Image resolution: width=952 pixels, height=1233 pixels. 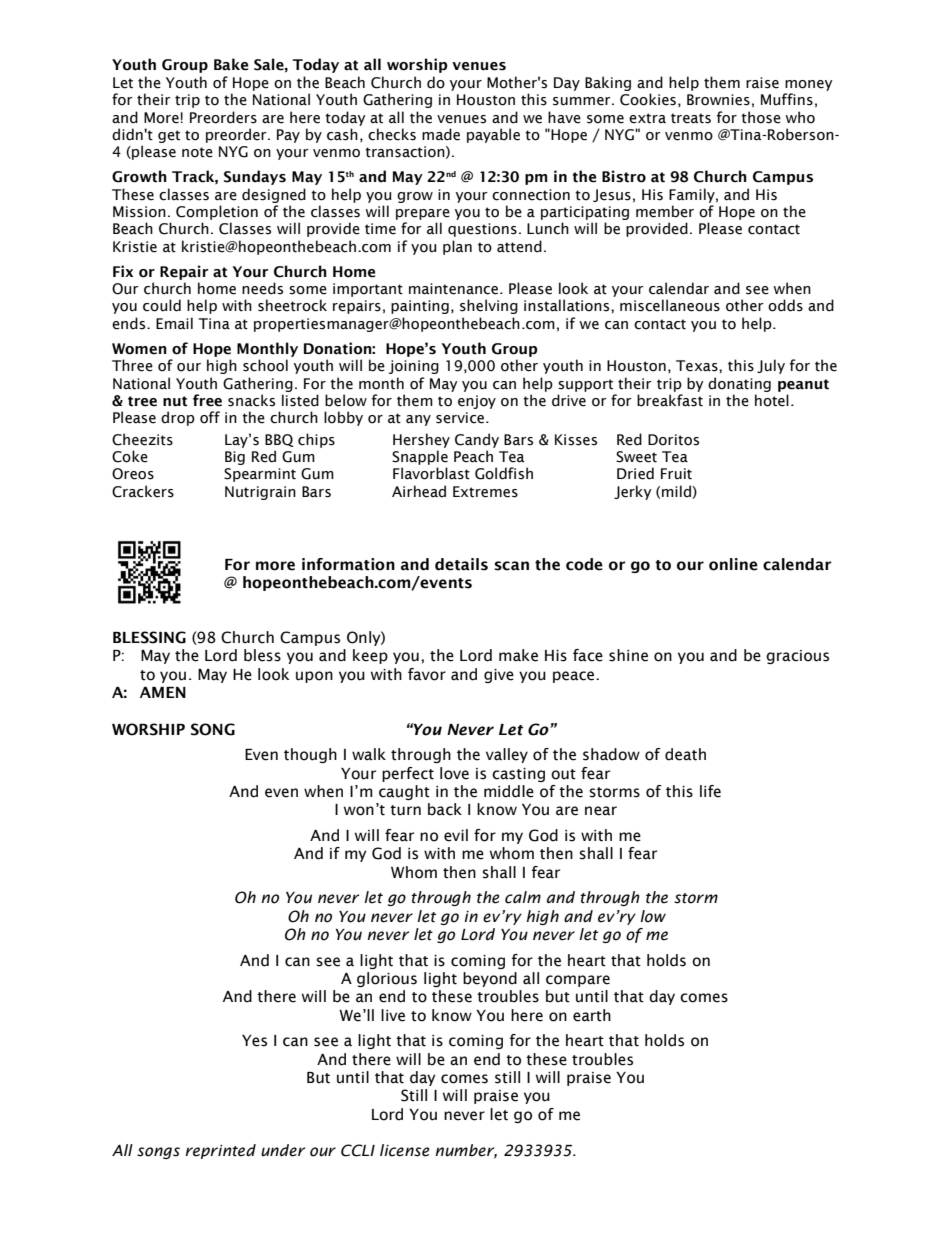 I want to click on though, so click(x=310, y=755).
